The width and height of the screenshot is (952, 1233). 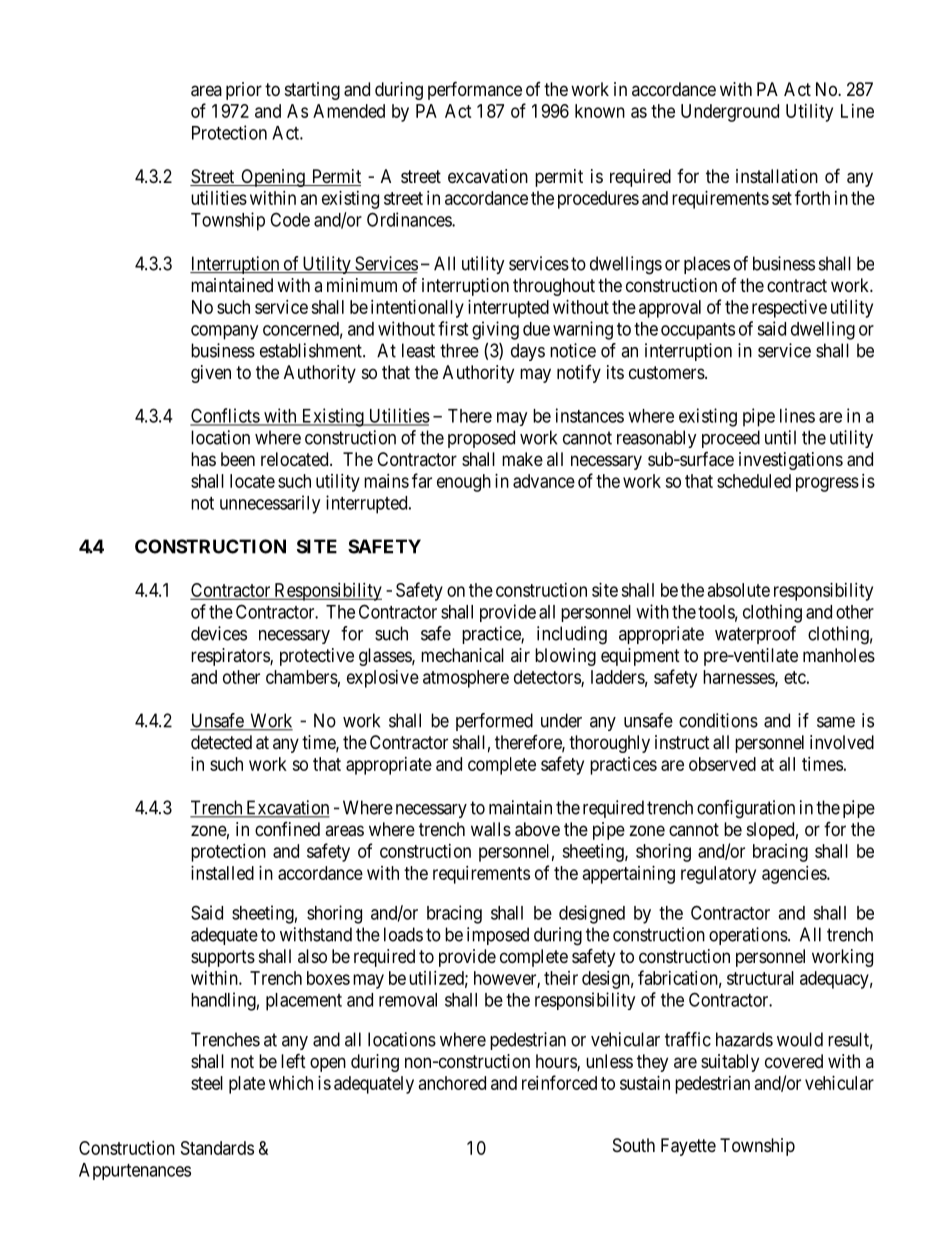 What do you see at coordinates (537, 829) in the screenshot?
I see `above` at bounding box center [537, 829].
